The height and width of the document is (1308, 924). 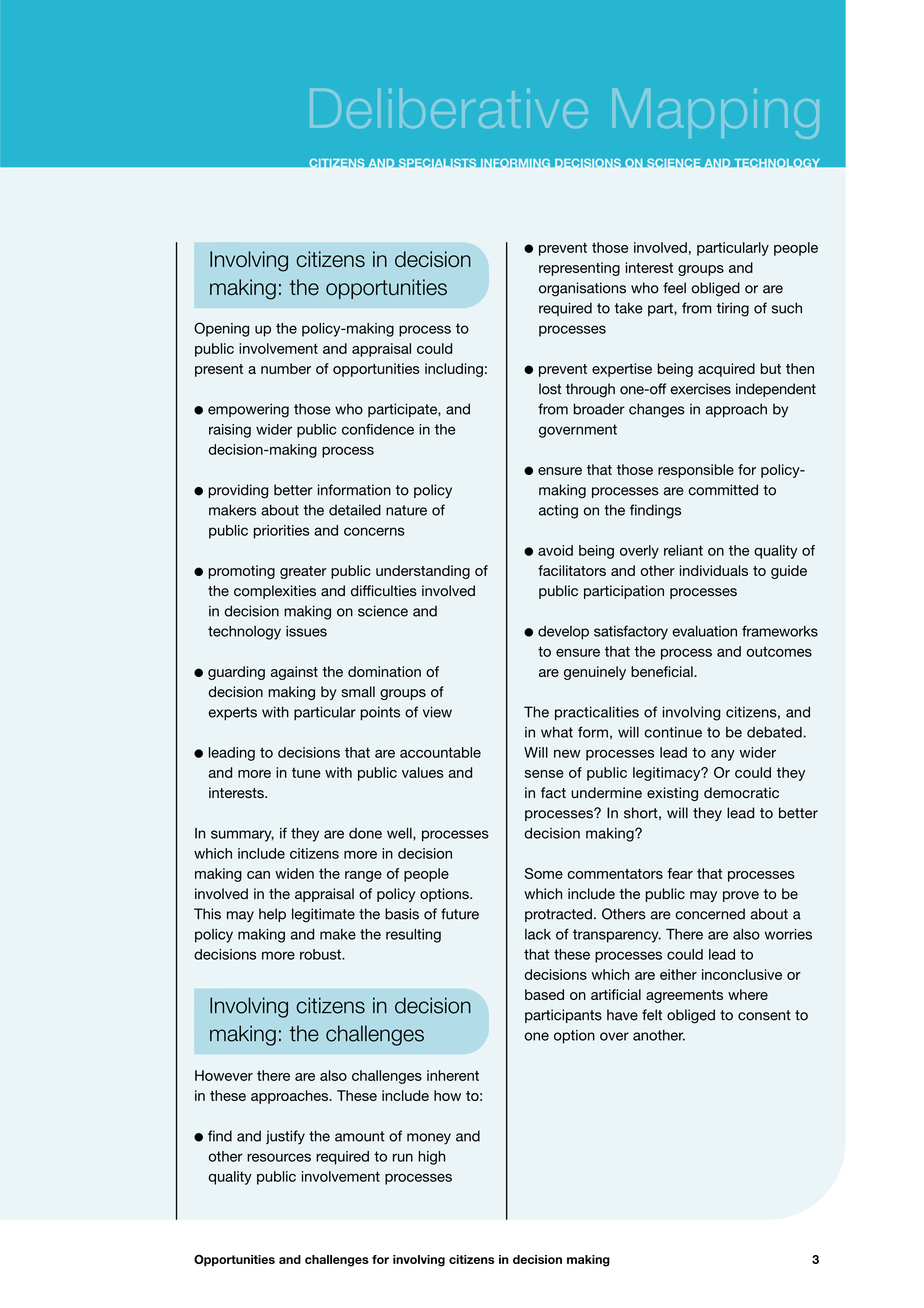 I want to click on evaluation, so click(x=704, y=631).
